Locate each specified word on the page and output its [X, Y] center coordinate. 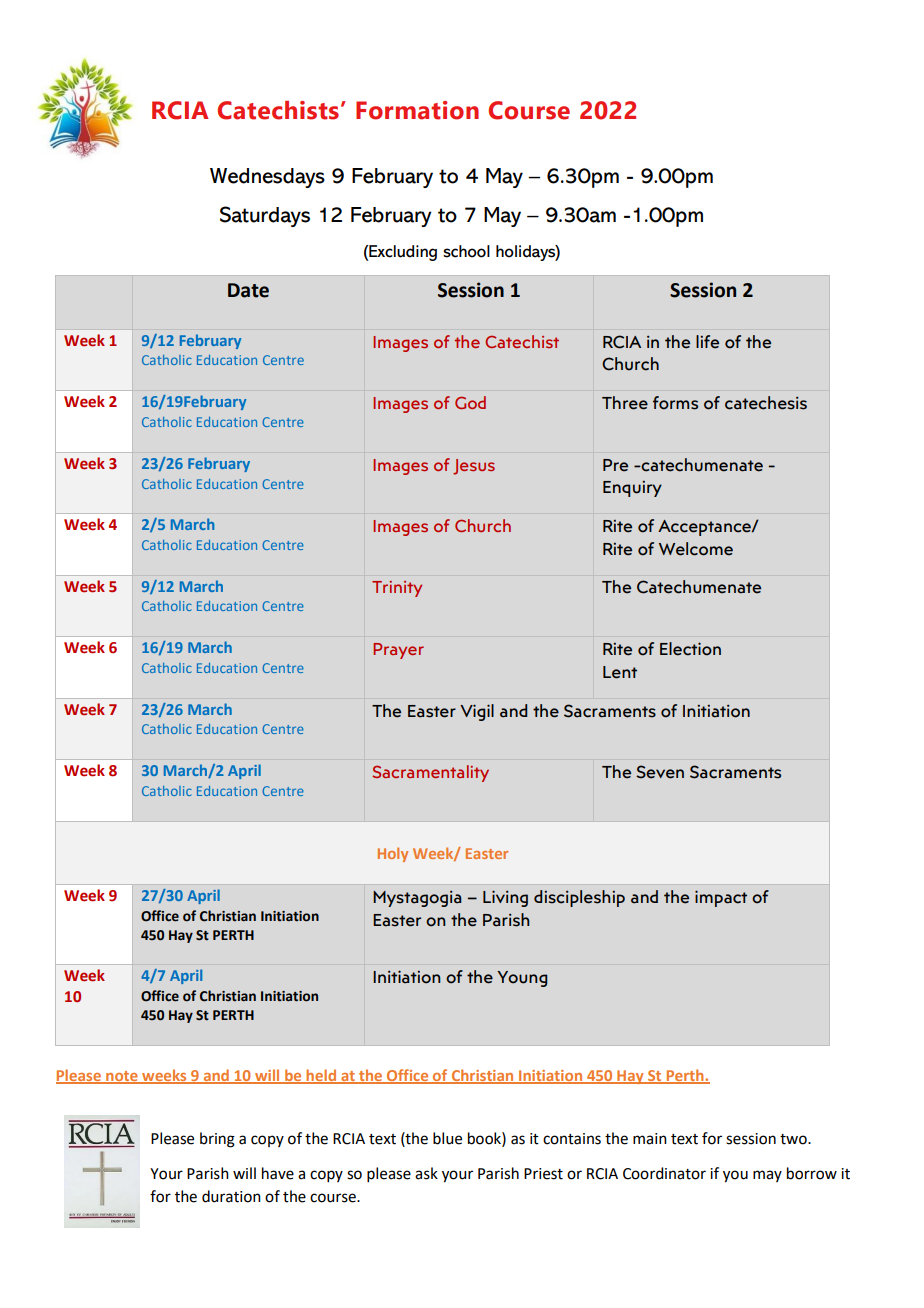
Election [690, 649]
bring [217, 1140]
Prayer [398, 651]
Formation [417, 110]
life [707, 342]
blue [447, 1138]
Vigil [477, 712]
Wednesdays [267, 178]
